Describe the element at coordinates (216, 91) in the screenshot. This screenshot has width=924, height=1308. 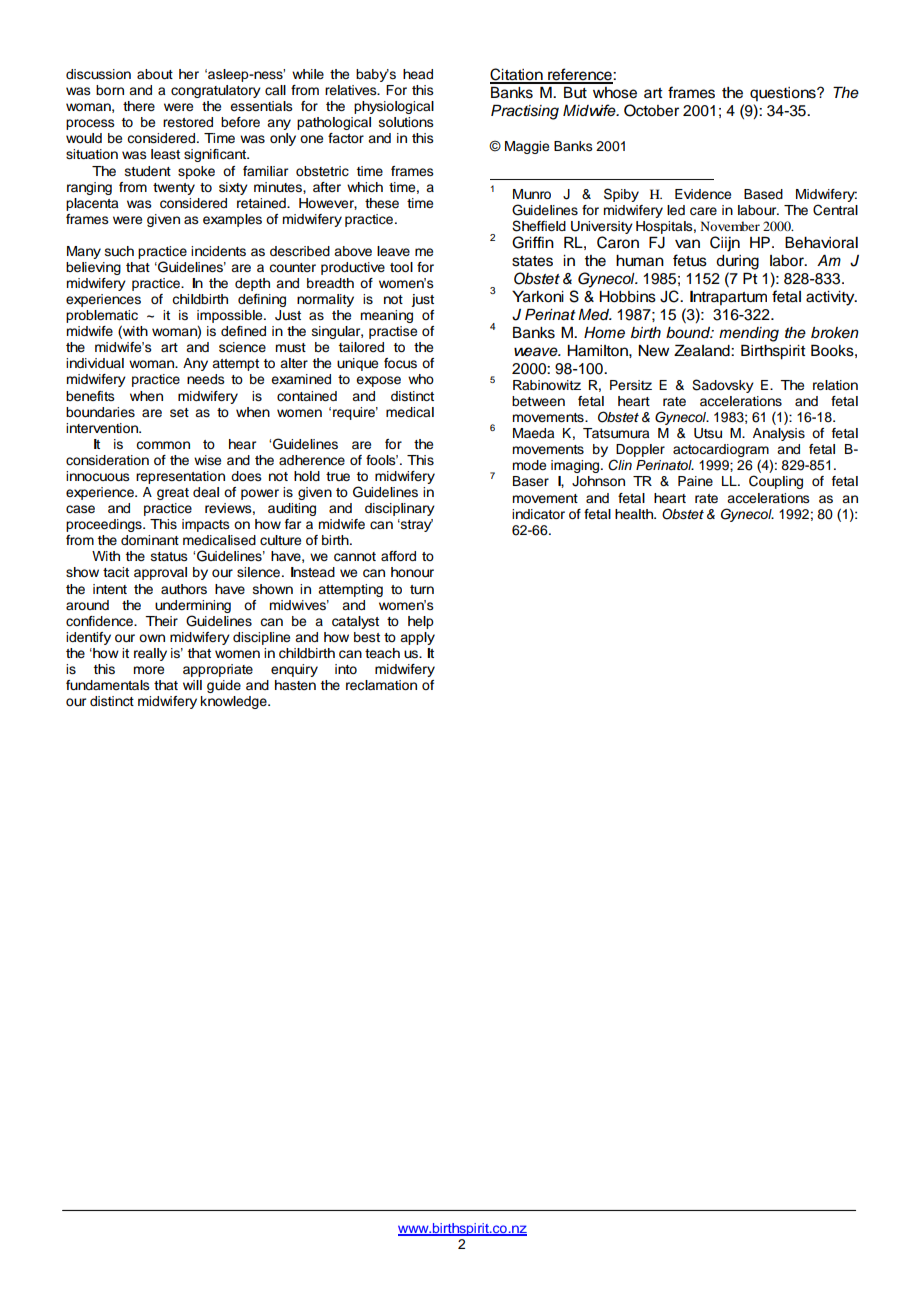
I see `congratulatory` at that location.
